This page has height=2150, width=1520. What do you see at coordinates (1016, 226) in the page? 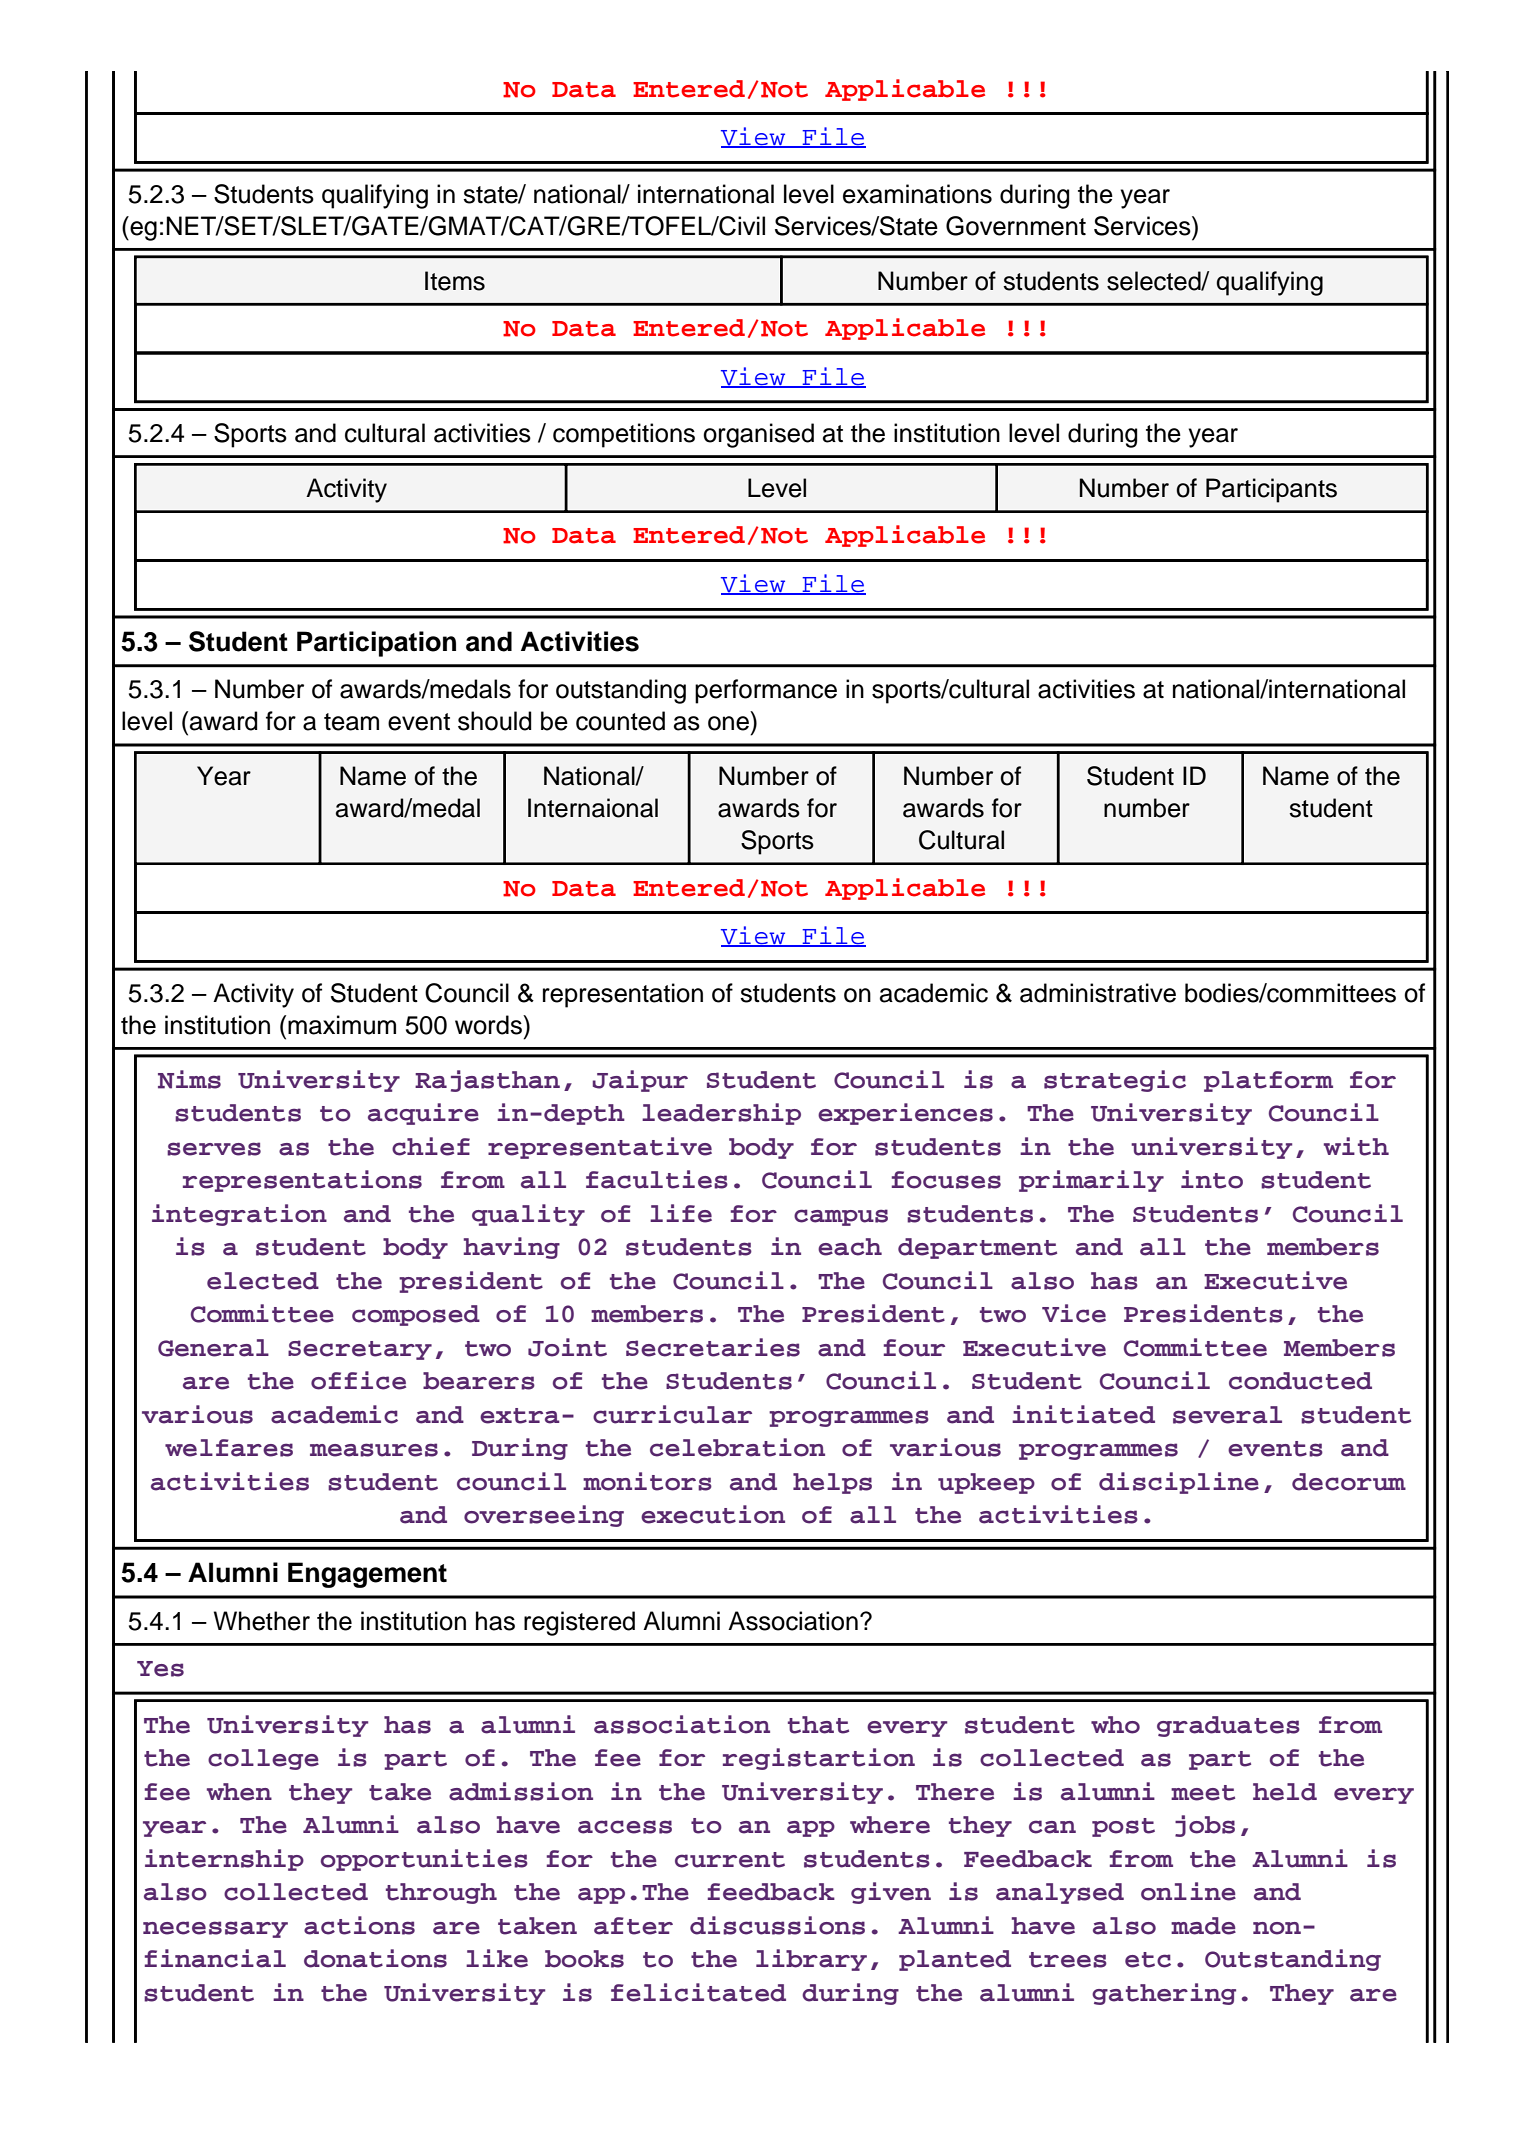
I see `Government` at bounding box center [1016, 226].
